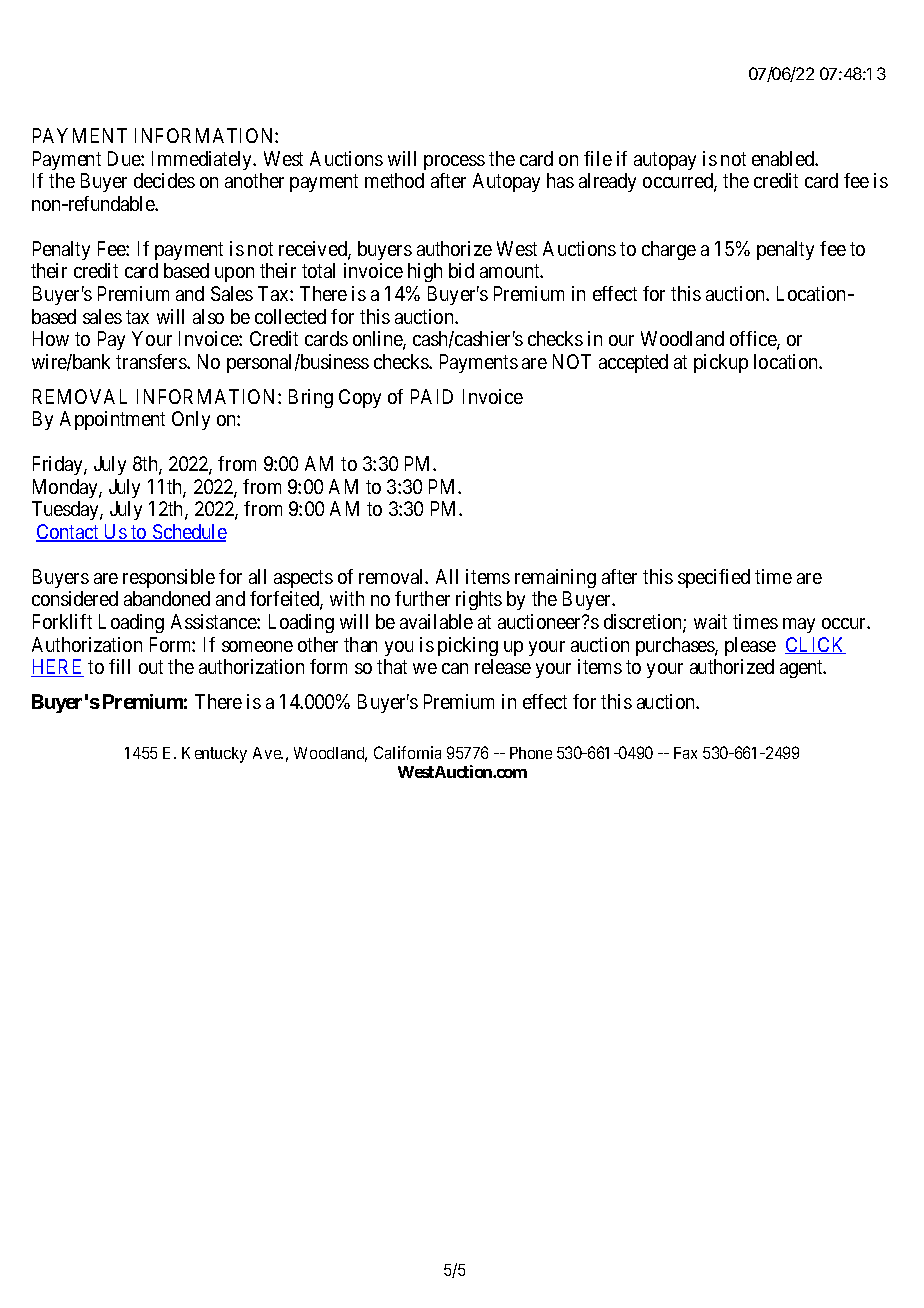 The height and width of the screenshot is (1308, 924). Describe the element at coordinates (607, 182) in the screenshot. I see `already` at that location.
